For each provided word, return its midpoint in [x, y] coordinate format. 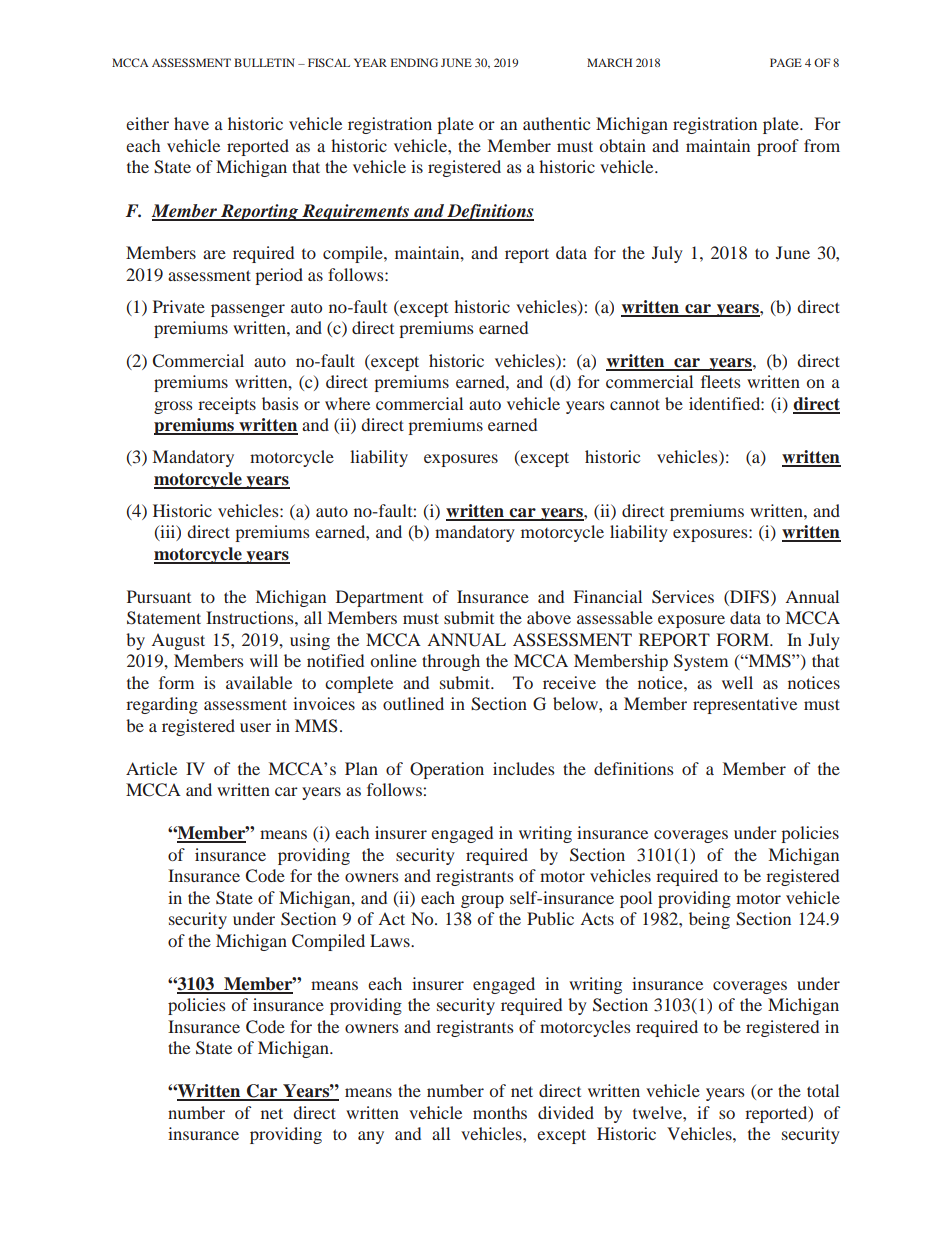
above [549, 617]
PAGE [786, 62]
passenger [248, 310]
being [709, 920]
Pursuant [159, 596]
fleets [721, 381]
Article [151, 768]
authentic [556, 123]
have [191, 123]
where [347, 403]
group [482, 901]
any [371, 1137]
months [500, 1112]
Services [683, 597]
